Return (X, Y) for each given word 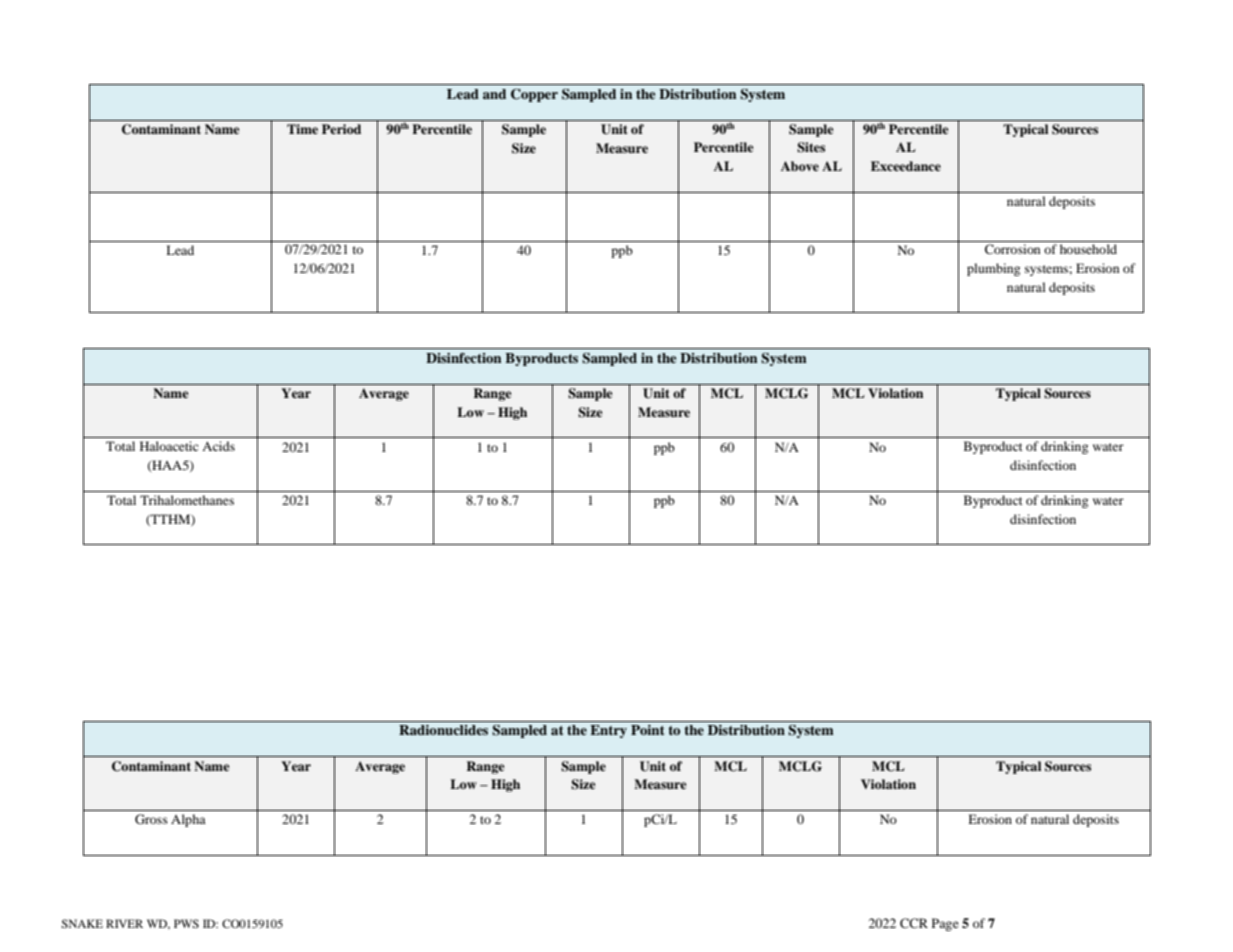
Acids (218, 446)
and (494, 94)
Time (302, 129)
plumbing (993, 269)
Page (945, 924)
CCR (914, 923)
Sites (811, 147)
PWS (186, 923)
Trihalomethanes (187, 500)
